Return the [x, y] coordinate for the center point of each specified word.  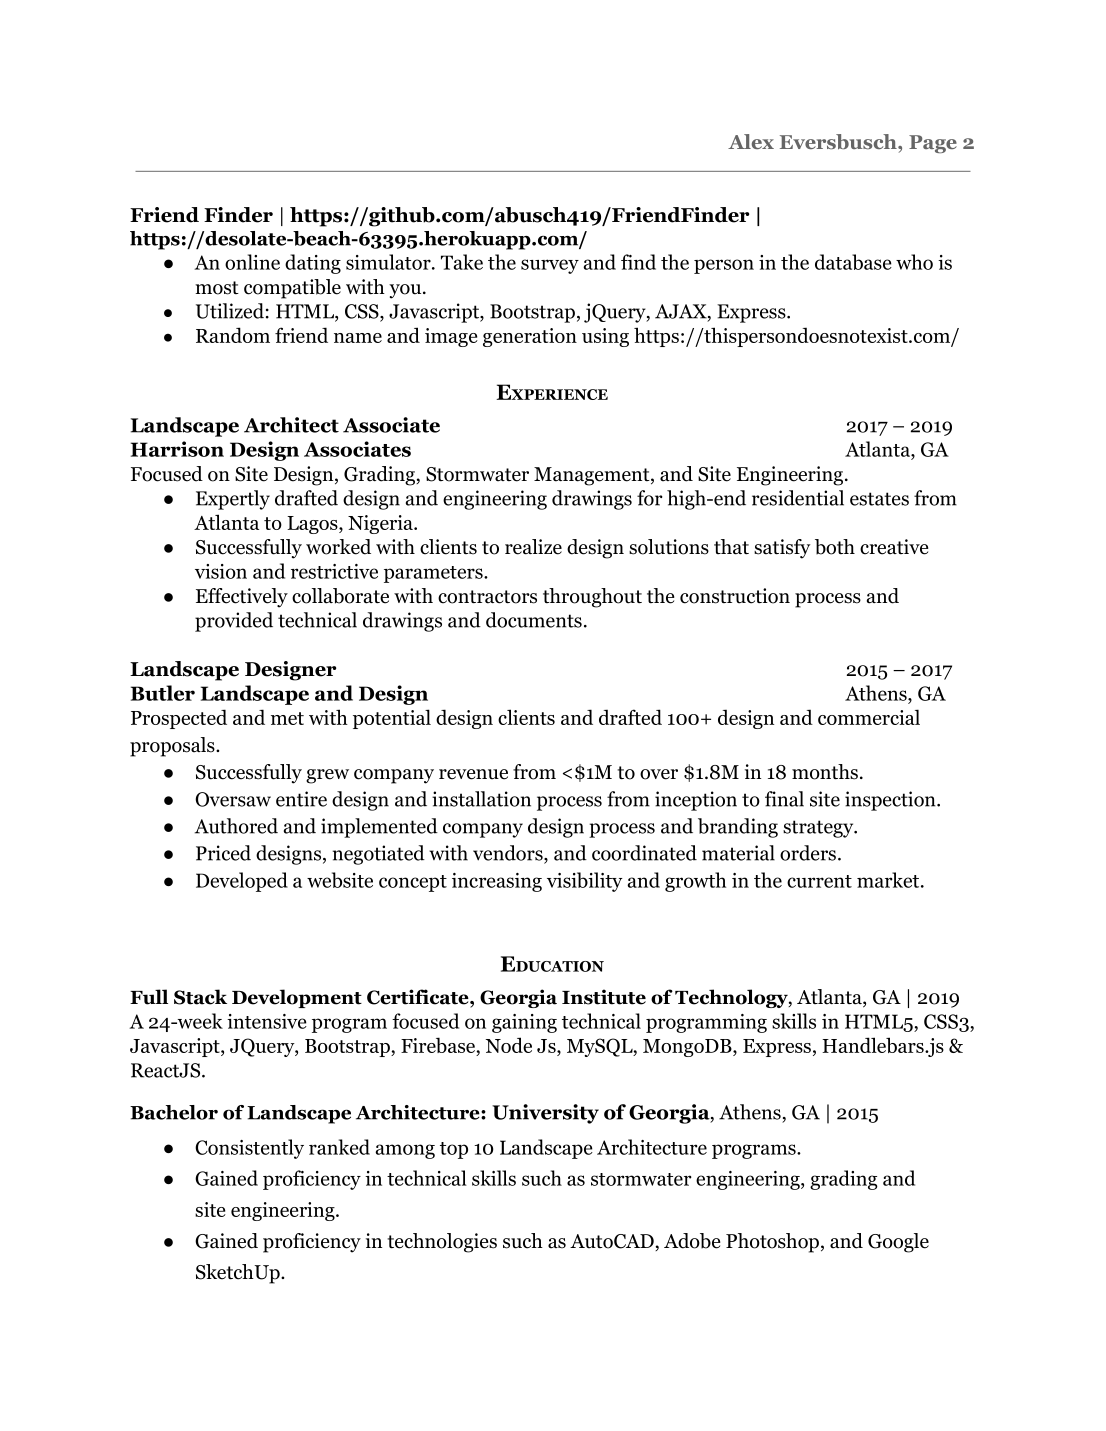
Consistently [249, 1149]
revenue [473, 774]
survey [550, 266]
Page [933, 144]
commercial [869, 717]
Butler [163, 693]
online [252, 262]
